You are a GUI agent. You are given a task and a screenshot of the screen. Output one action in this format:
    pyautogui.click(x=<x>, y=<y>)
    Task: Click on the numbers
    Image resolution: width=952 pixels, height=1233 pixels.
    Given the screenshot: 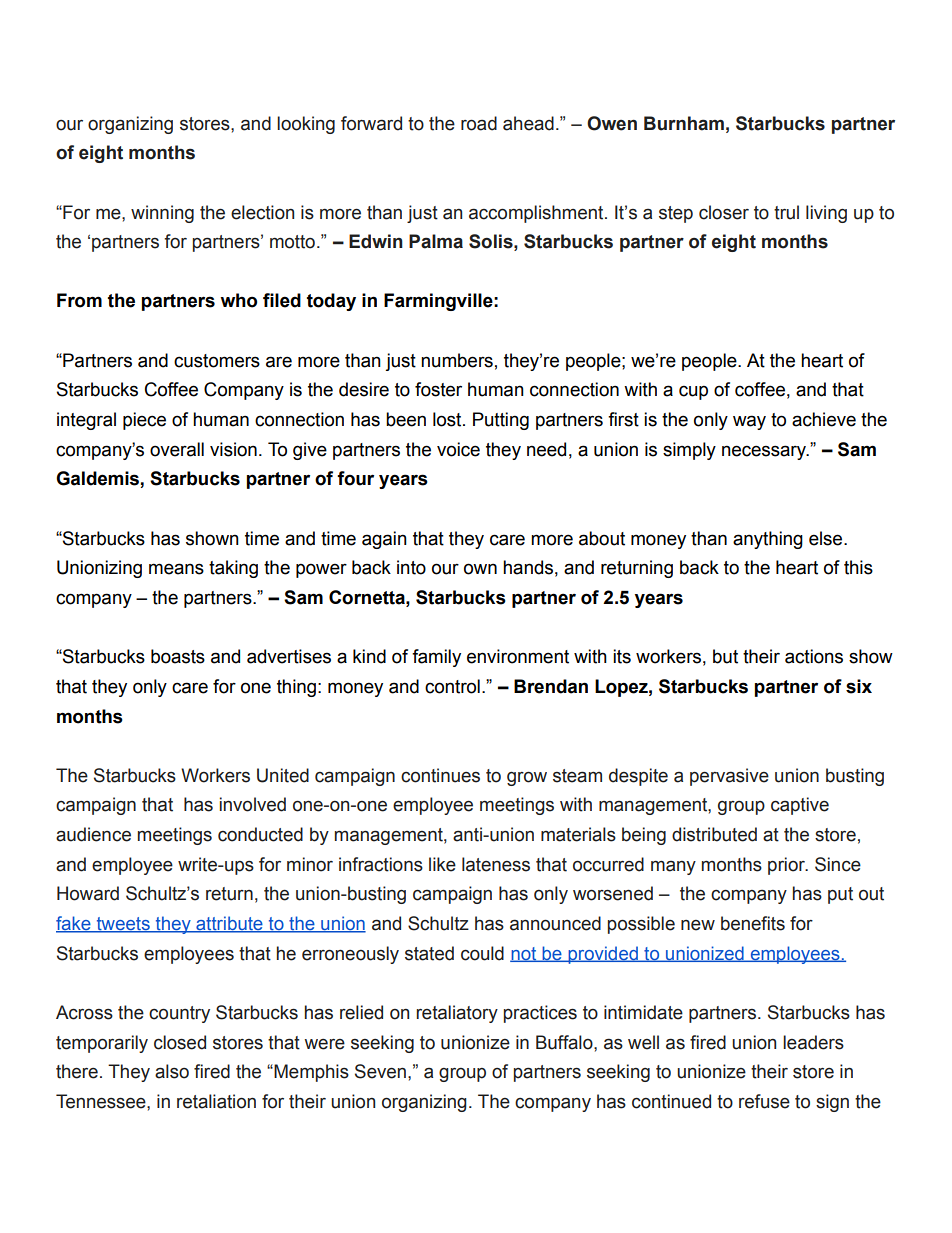 What is the action you would take?
    pyautogui.click(x=457, y=360)
